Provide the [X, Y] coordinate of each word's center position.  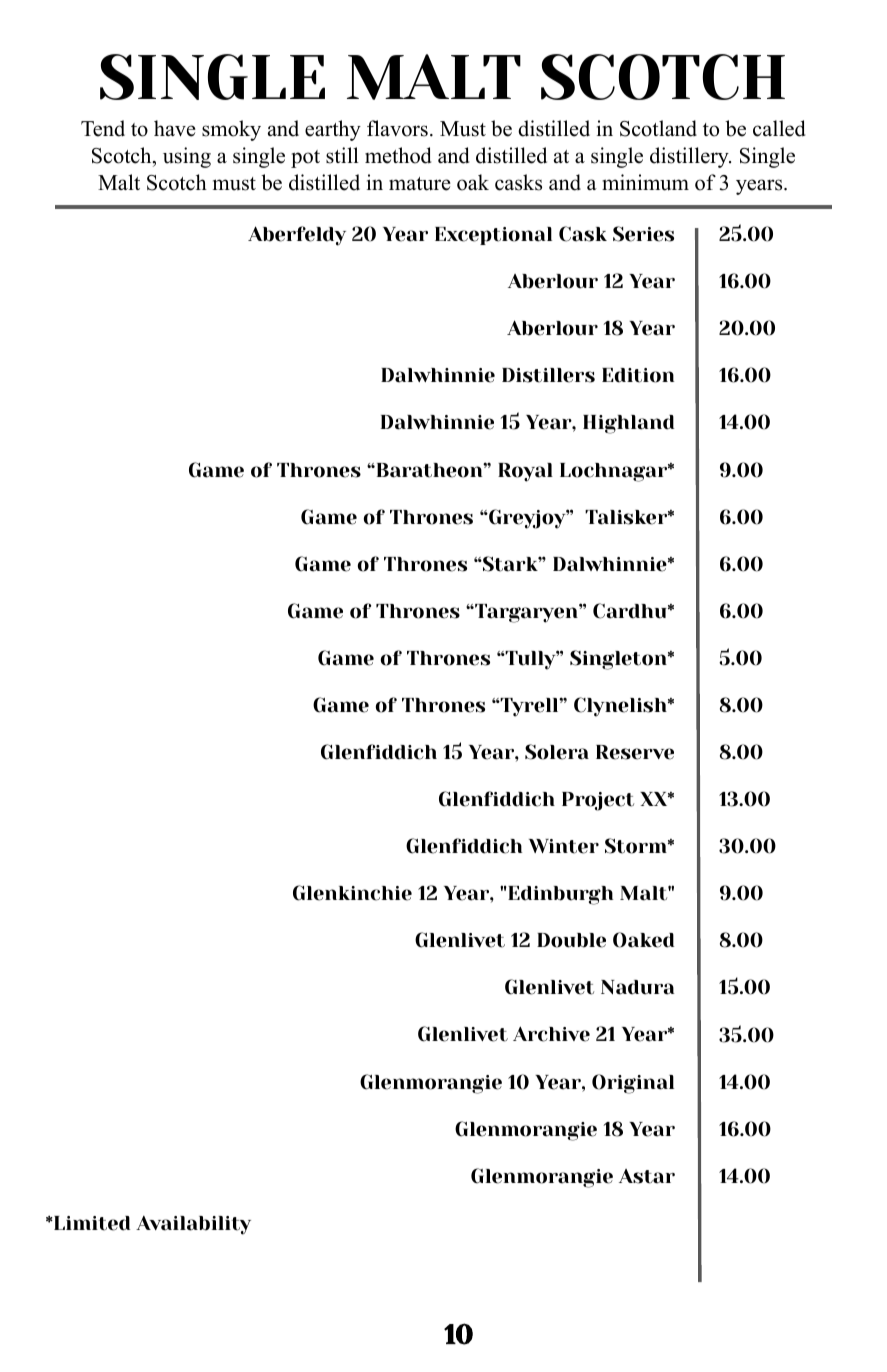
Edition [638, 375]
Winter [564, 846]
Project [598, 801]
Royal [525, 472]
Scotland [658, 128]
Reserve [635, 752]
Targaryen [526, 613]
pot [305, 159]
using [187, 157]
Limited [91, 1223]
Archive [551, 1034]
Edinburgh [559, 895]
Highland [628, 424]
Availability [193, 1225]
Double [571, 940]
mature [420, 184]
